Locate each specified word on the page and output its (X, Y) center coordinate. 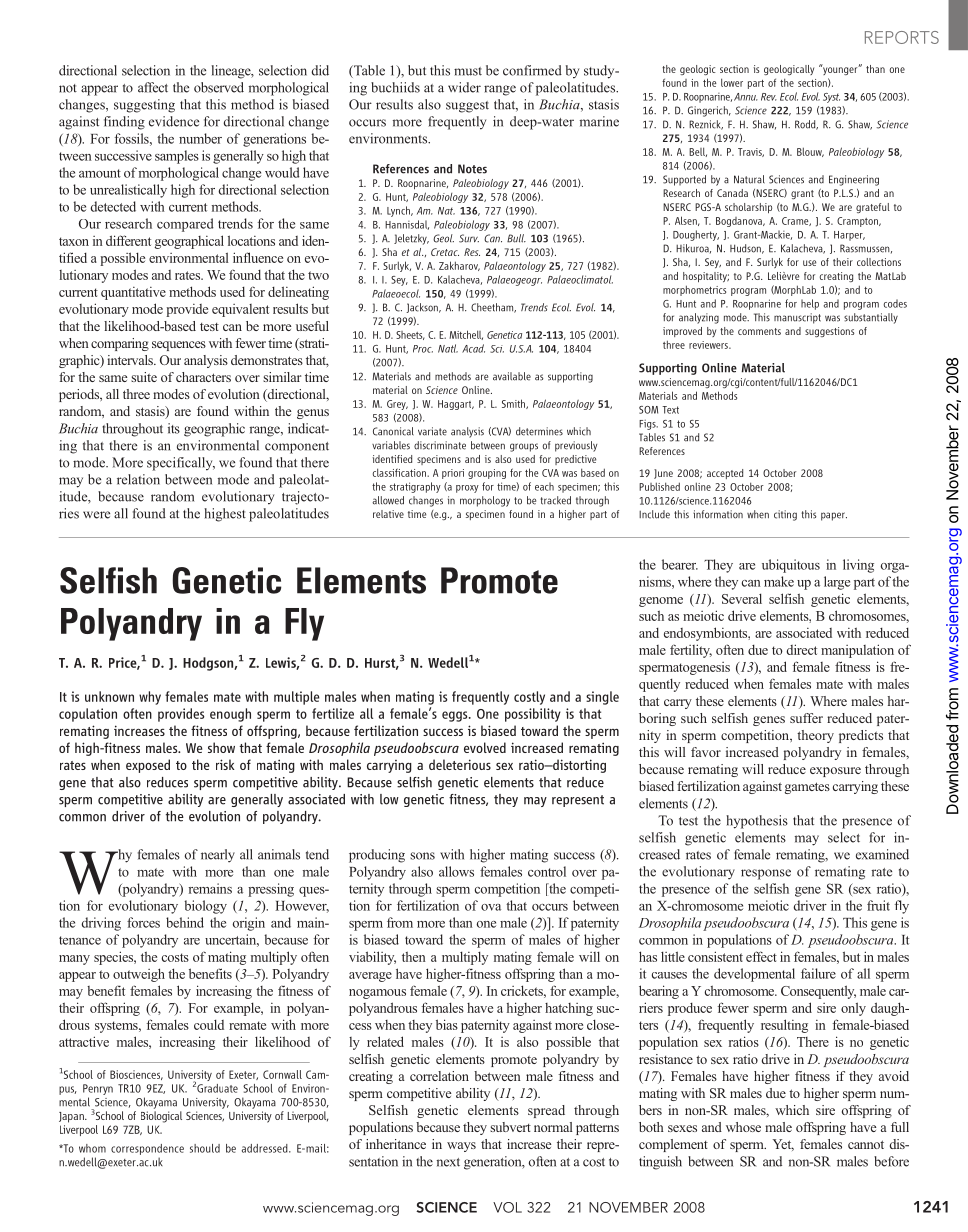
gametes (807, 788)
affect (153, 87)
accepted (725, 474)
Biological (161, 1117)
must (468, 71)
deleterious (460, 764)
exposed (148, 766)
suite (144, 377)
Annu (746, 97)
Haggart (456, 405)
